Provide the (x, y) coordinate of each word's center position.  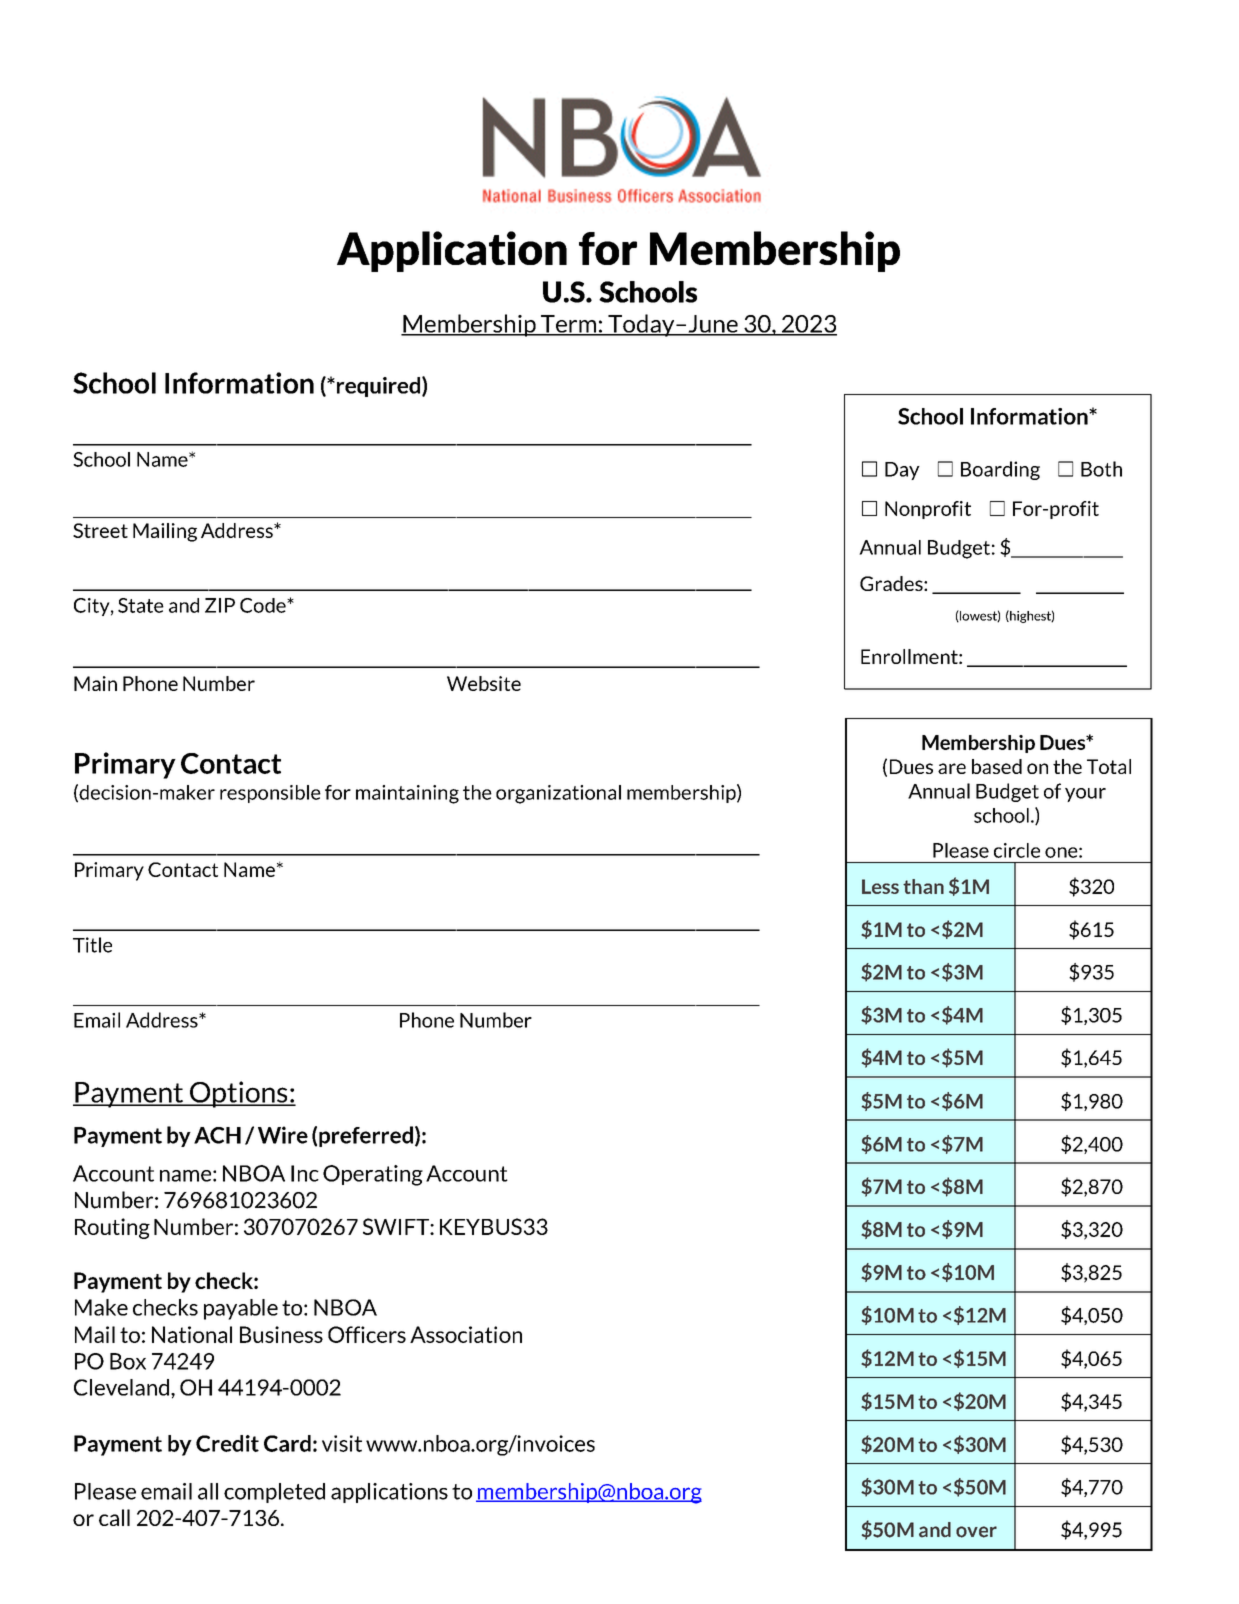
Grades (892, 583)
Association (466, 1334)
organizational (558, 794)
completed (274, 1493)
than (923, 886)
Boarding (1000, 470)
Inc (305, 1173)
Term (568, 325)
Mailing (165, 532)
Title (92, 945)
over (976, 1532)
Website (484, 683)
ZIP (220, 605)
